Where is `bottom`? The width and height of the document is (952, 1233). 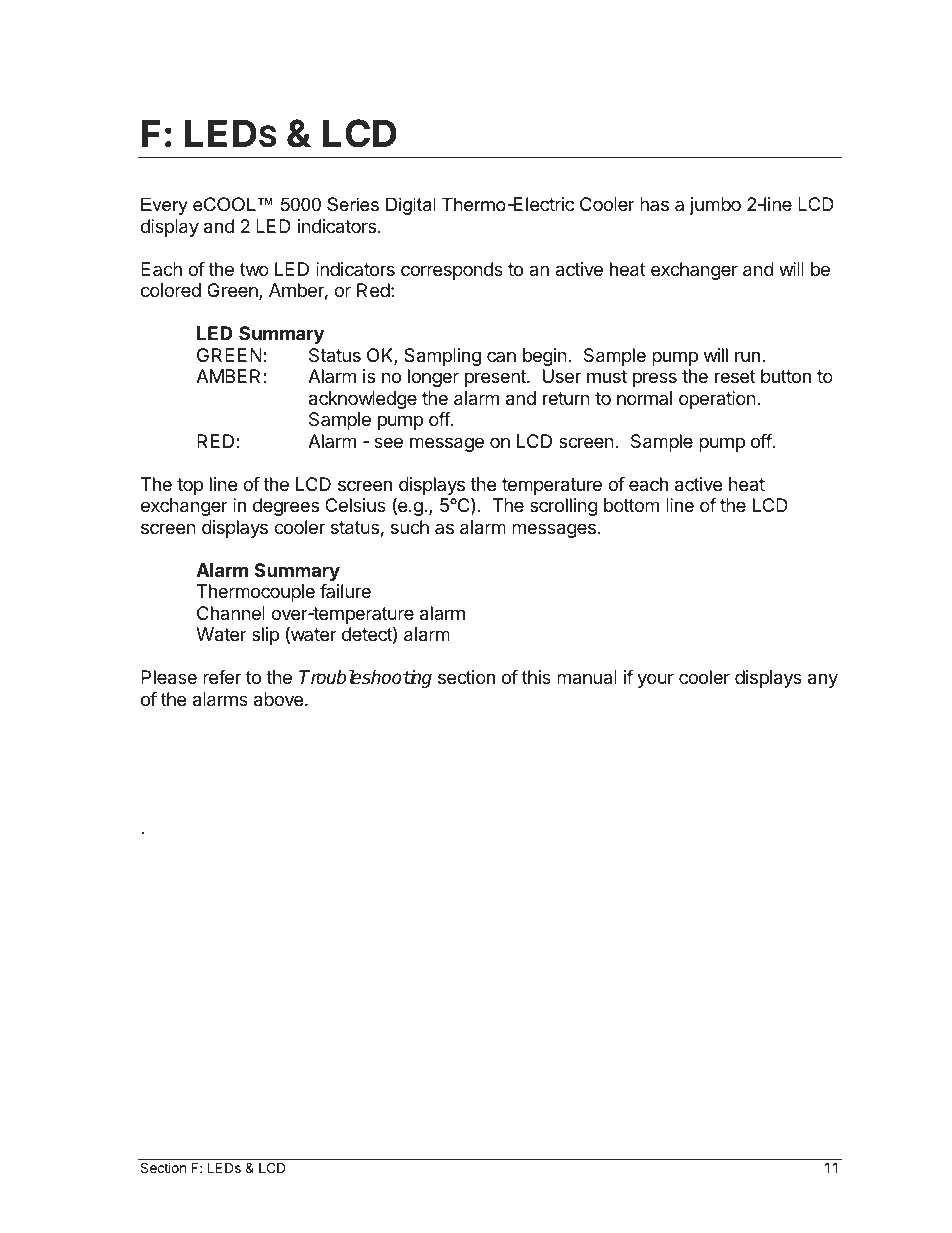 bottom is located at coordinates (631, 505).
